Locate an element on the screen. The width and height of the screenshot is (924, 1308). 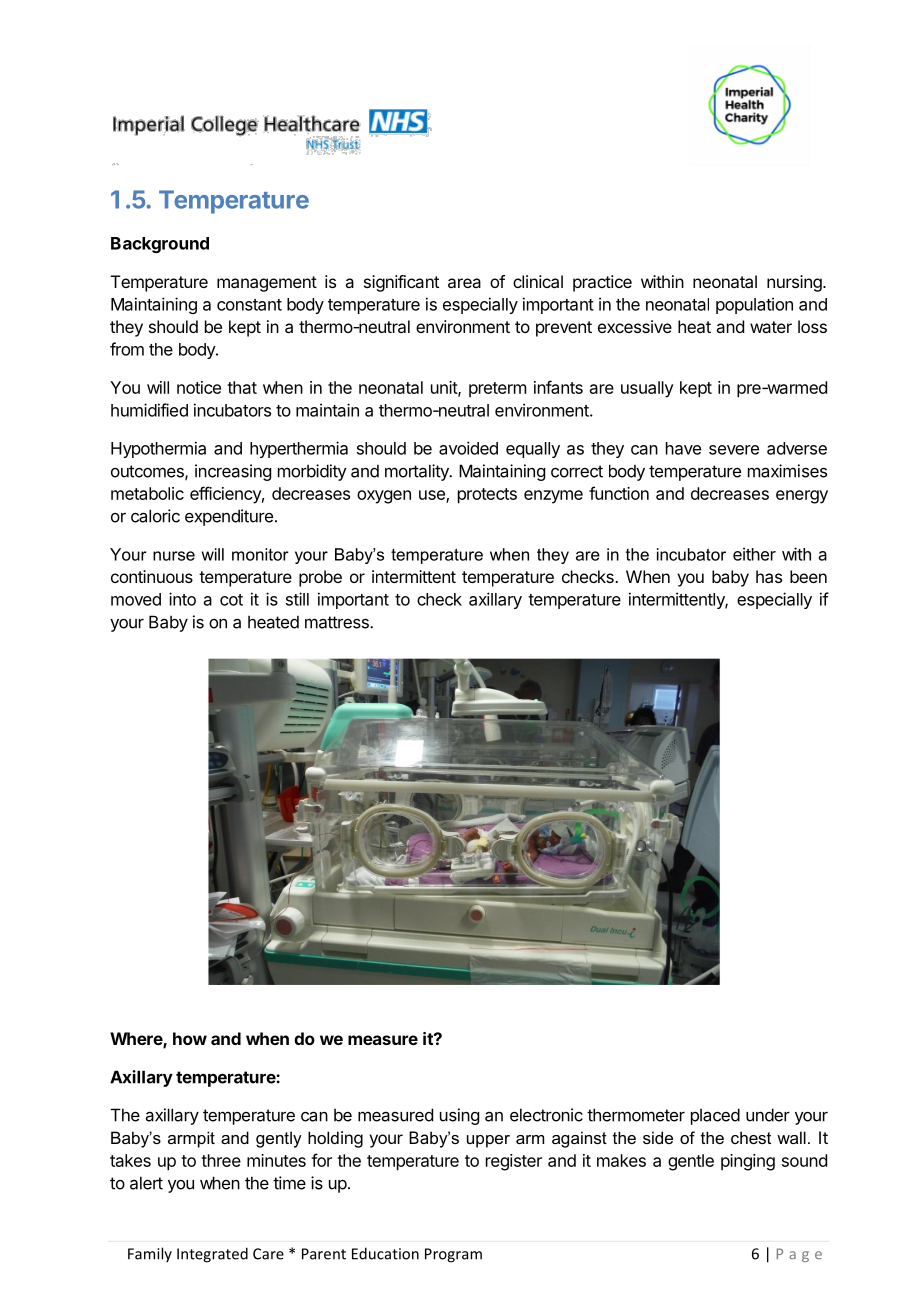
placed is located at coordinates (715, 1116).
